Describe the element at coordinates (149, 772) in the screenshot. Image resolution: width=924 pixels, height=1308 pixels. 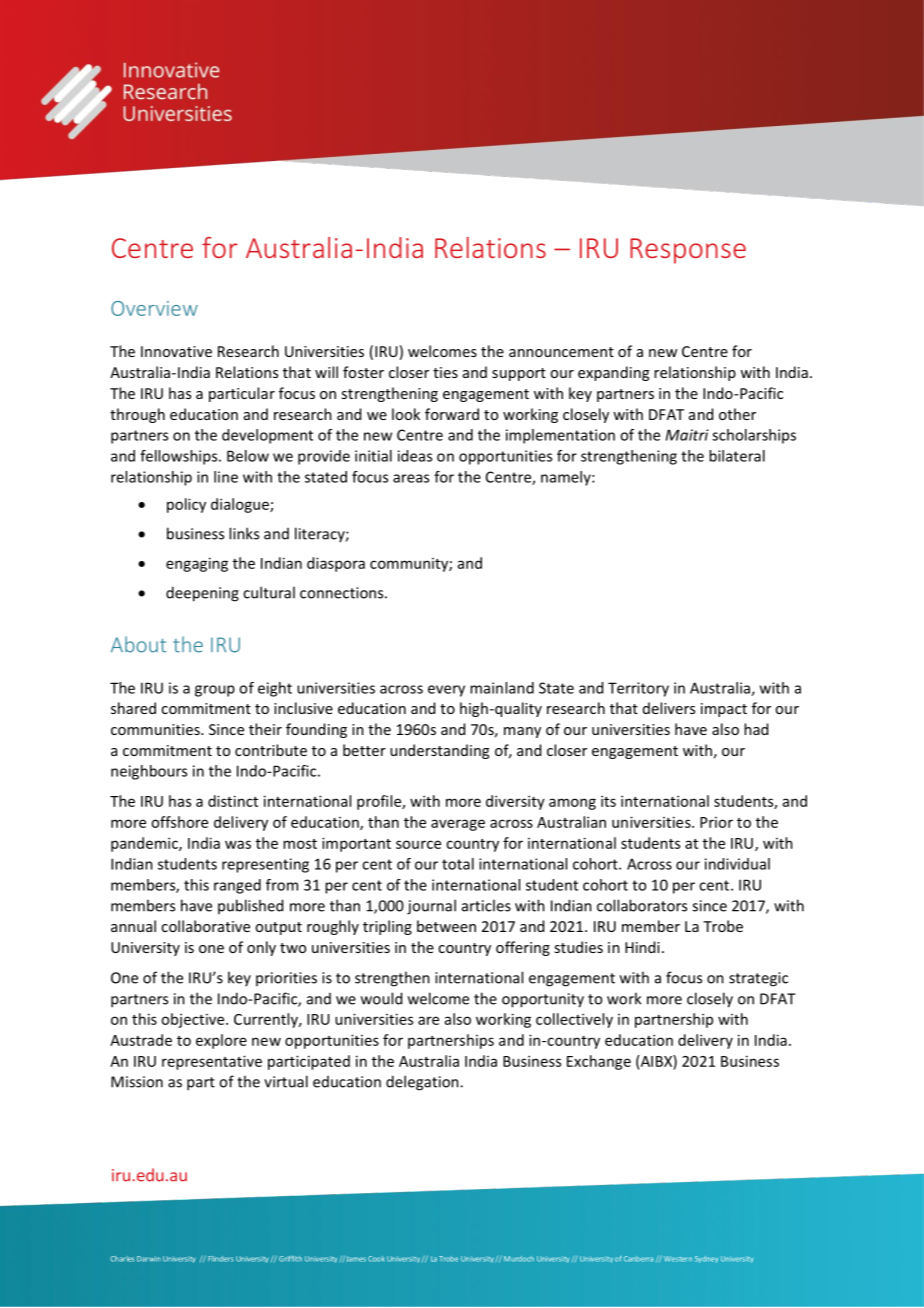
I see `neighbours` at that location.
